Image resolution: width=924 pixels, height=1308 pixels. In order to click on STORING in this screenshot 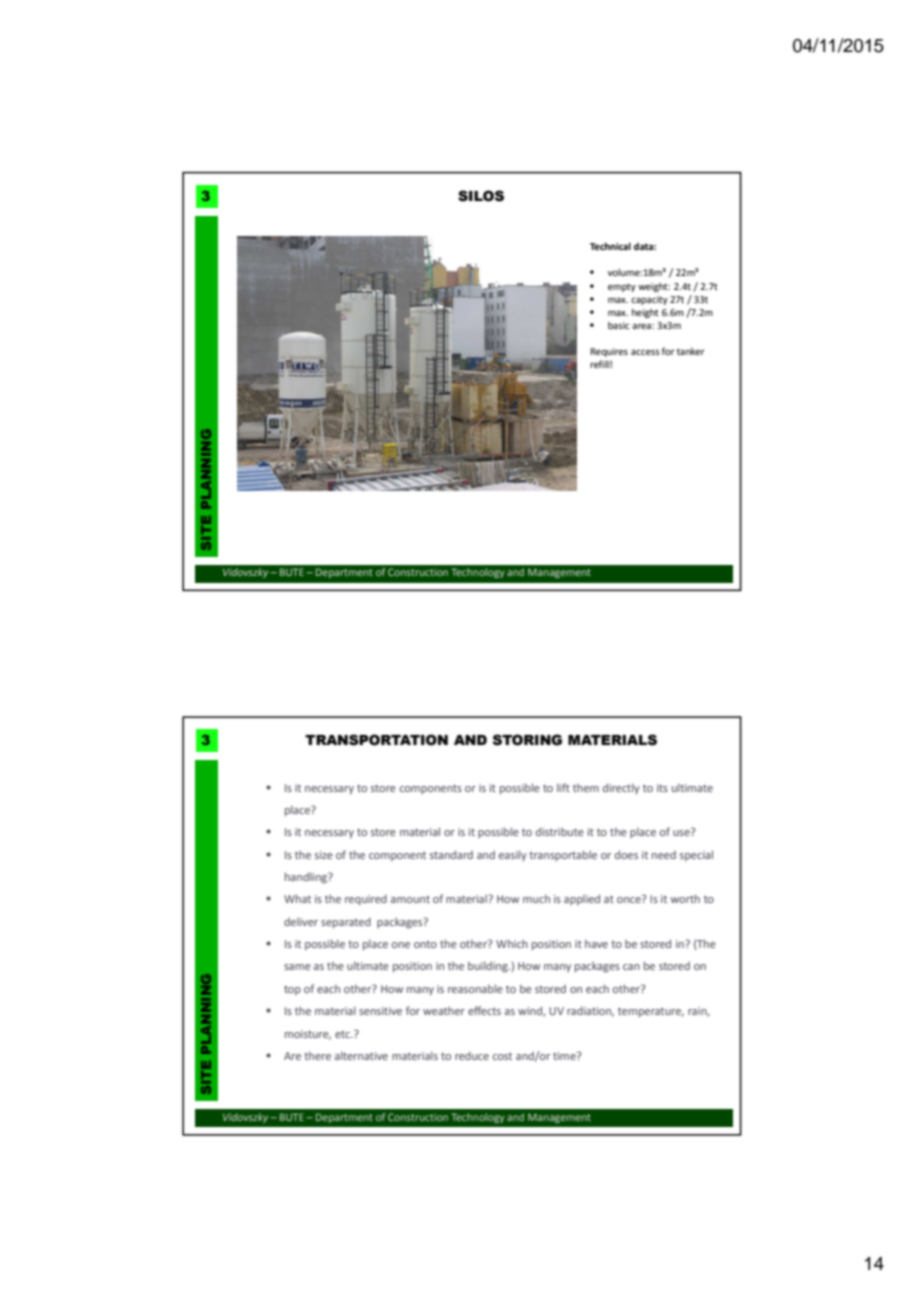, I will do `click(527, 740)`.
